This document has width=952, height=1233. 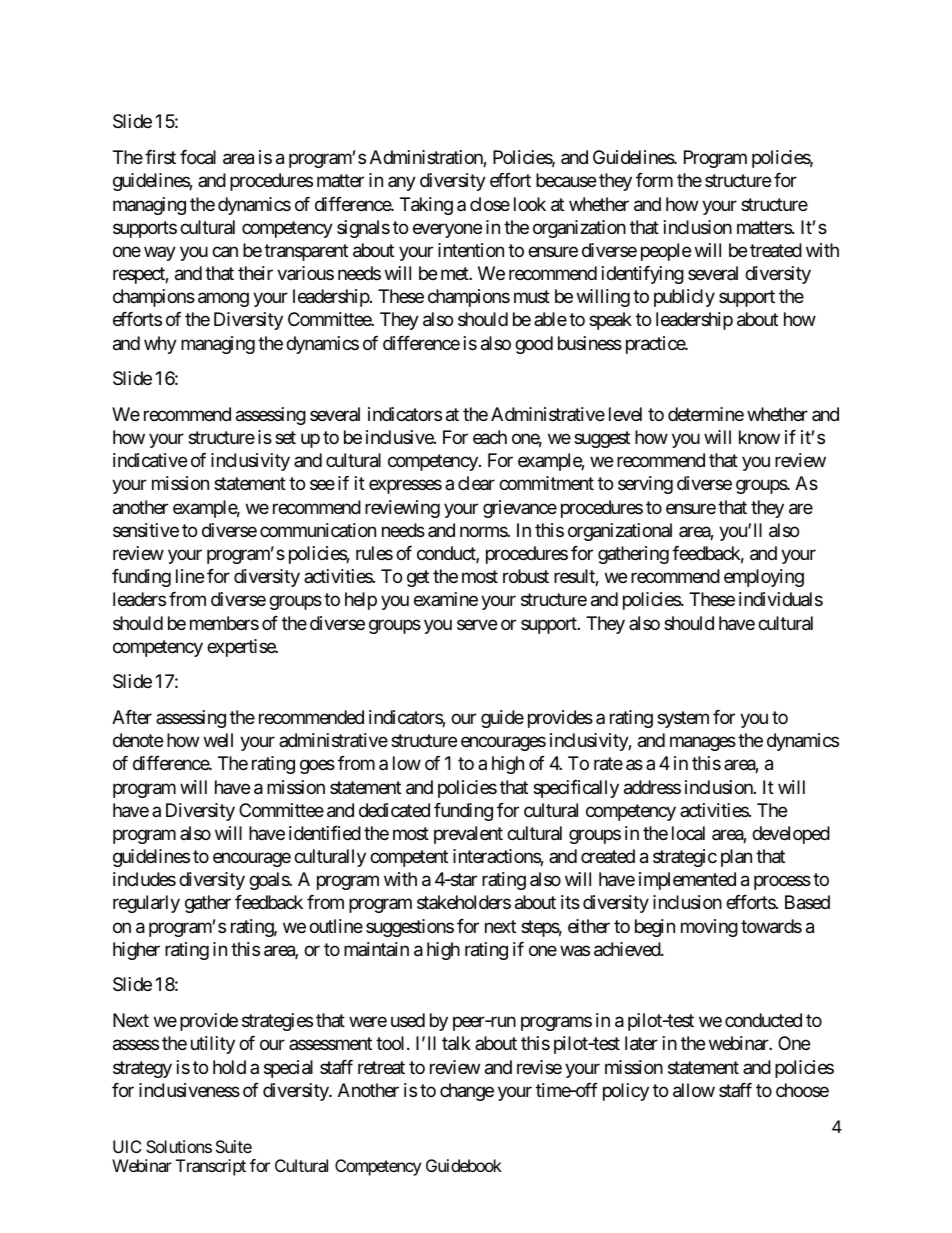 I want to click on well, so click(x=218, y=740).
